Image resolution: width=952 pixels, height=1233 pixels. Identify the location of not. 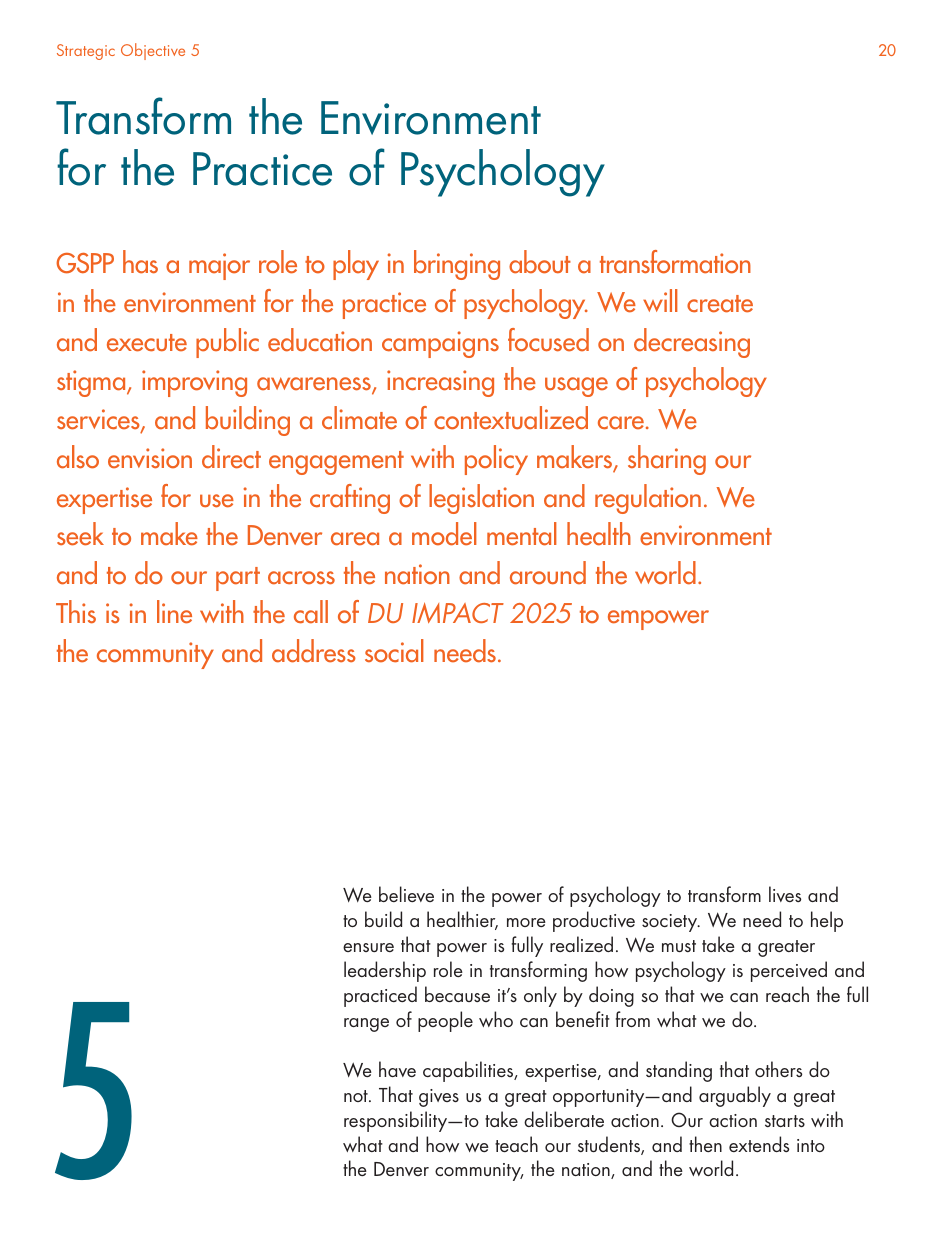
(357, 1096).
